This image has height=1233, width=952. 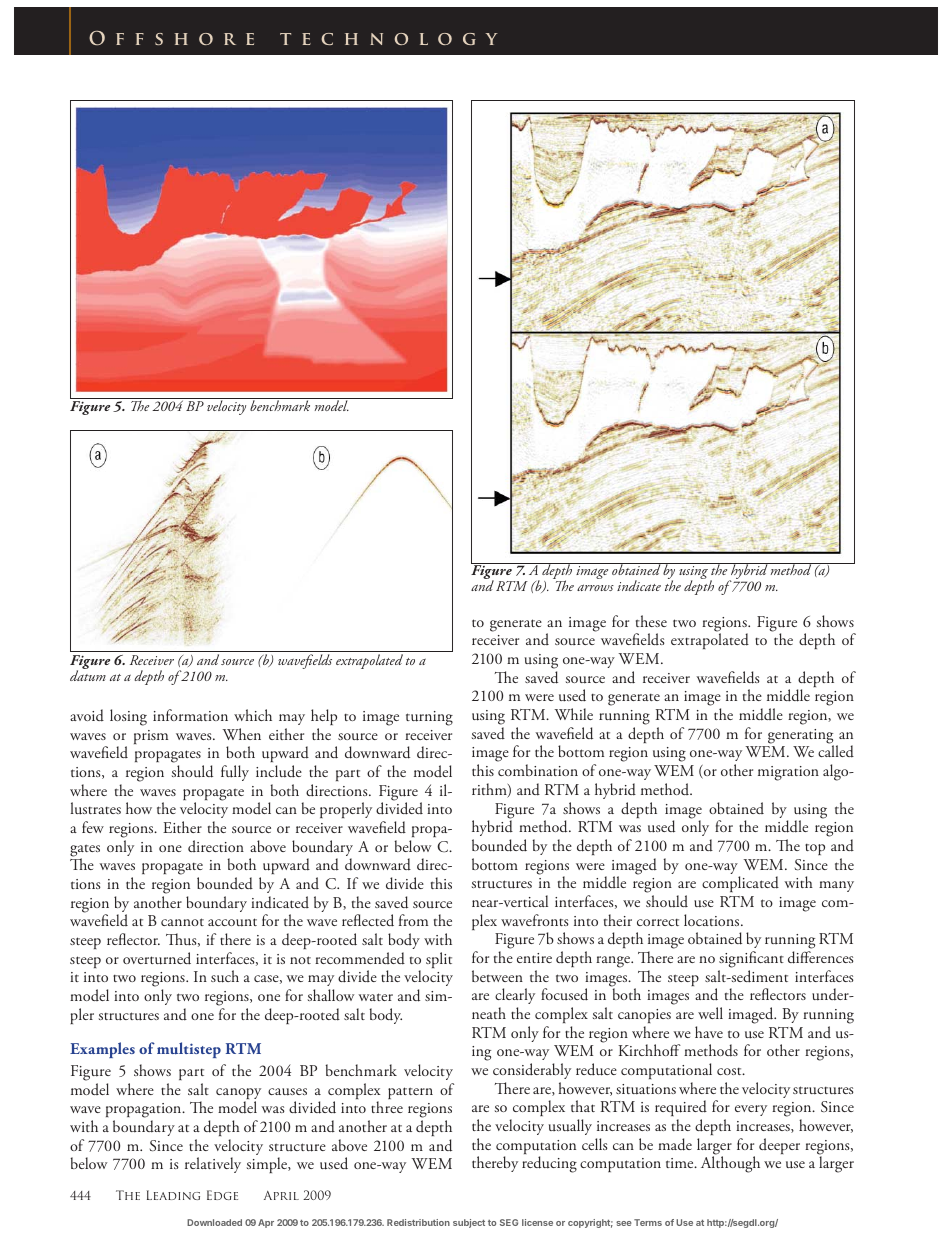 I want to click on Leading, so click(x=173, y=1195).
